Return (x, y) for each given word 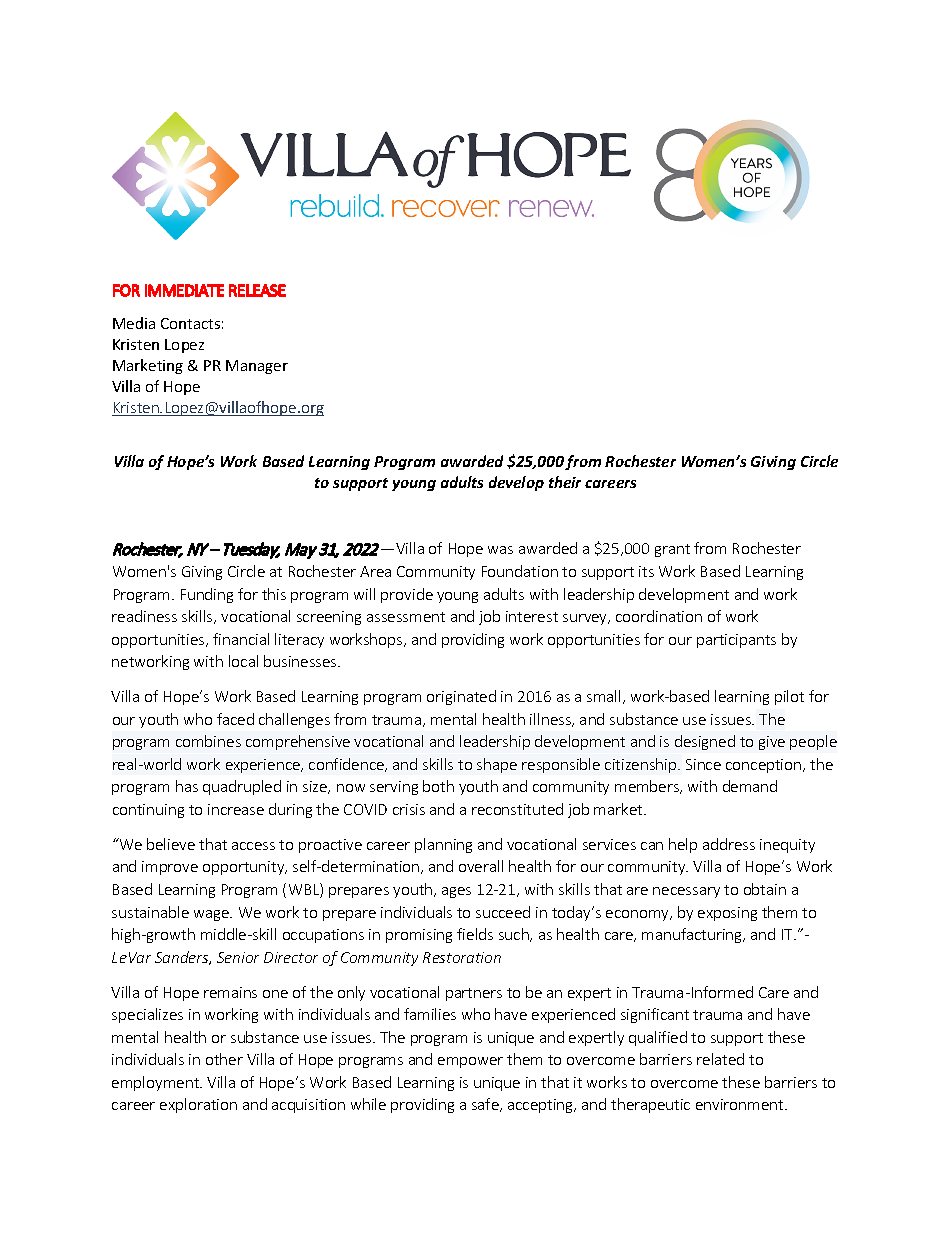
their (565, 482)
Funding (207, 595)
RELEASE (257, 290)
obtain (765, 889)
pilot (789, 697)
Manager (257, 367)
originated (461, 697)
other (224, 1059)
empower (470, 1062)
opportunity (245, 868)
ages (456, 892)
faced (235, 719)
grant (672, 550)
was (500, 550)
